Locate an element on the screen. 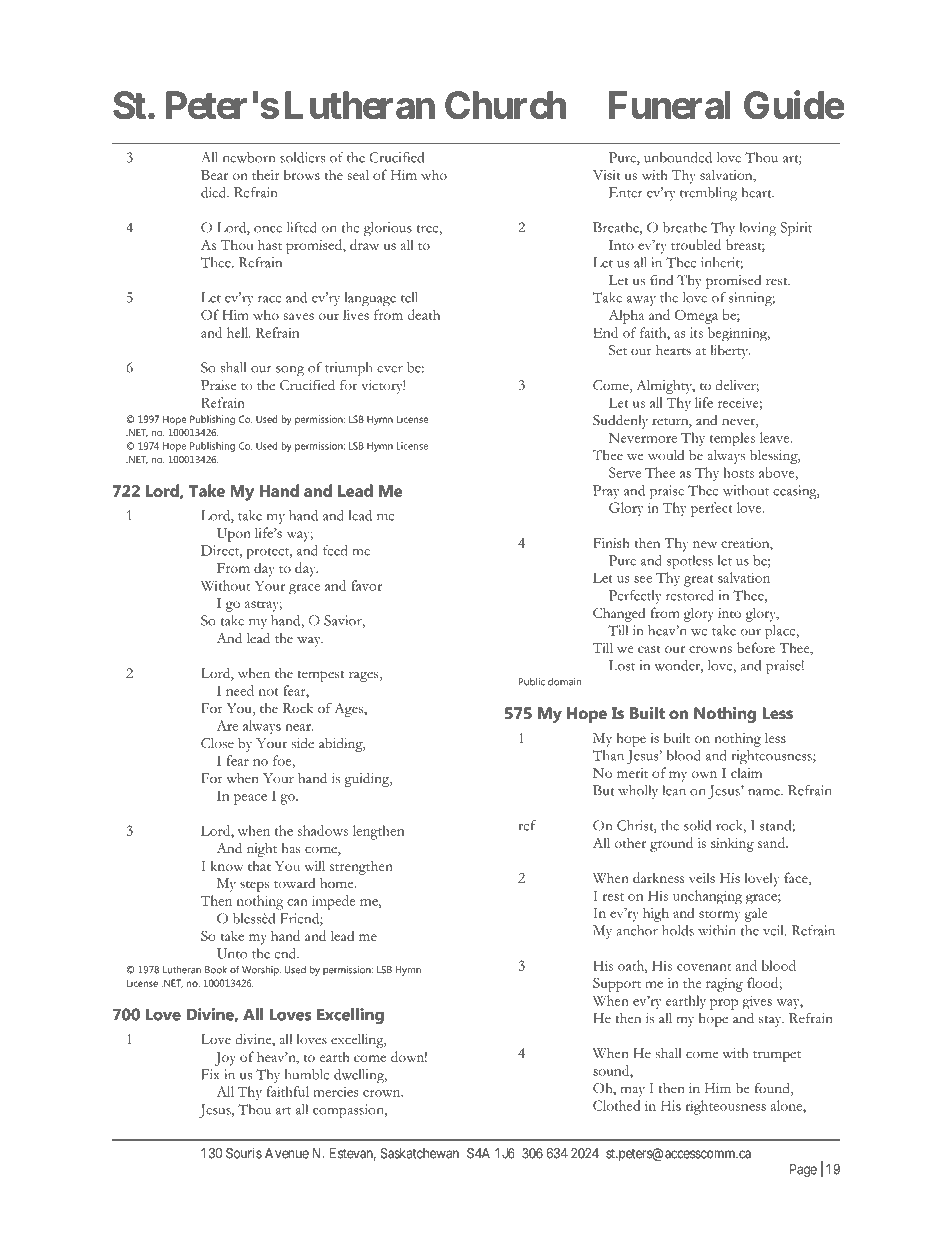 Image resolution: width=952 pixels, height=1233 pixels. Avenue is located at coordinates (287, 1153).
